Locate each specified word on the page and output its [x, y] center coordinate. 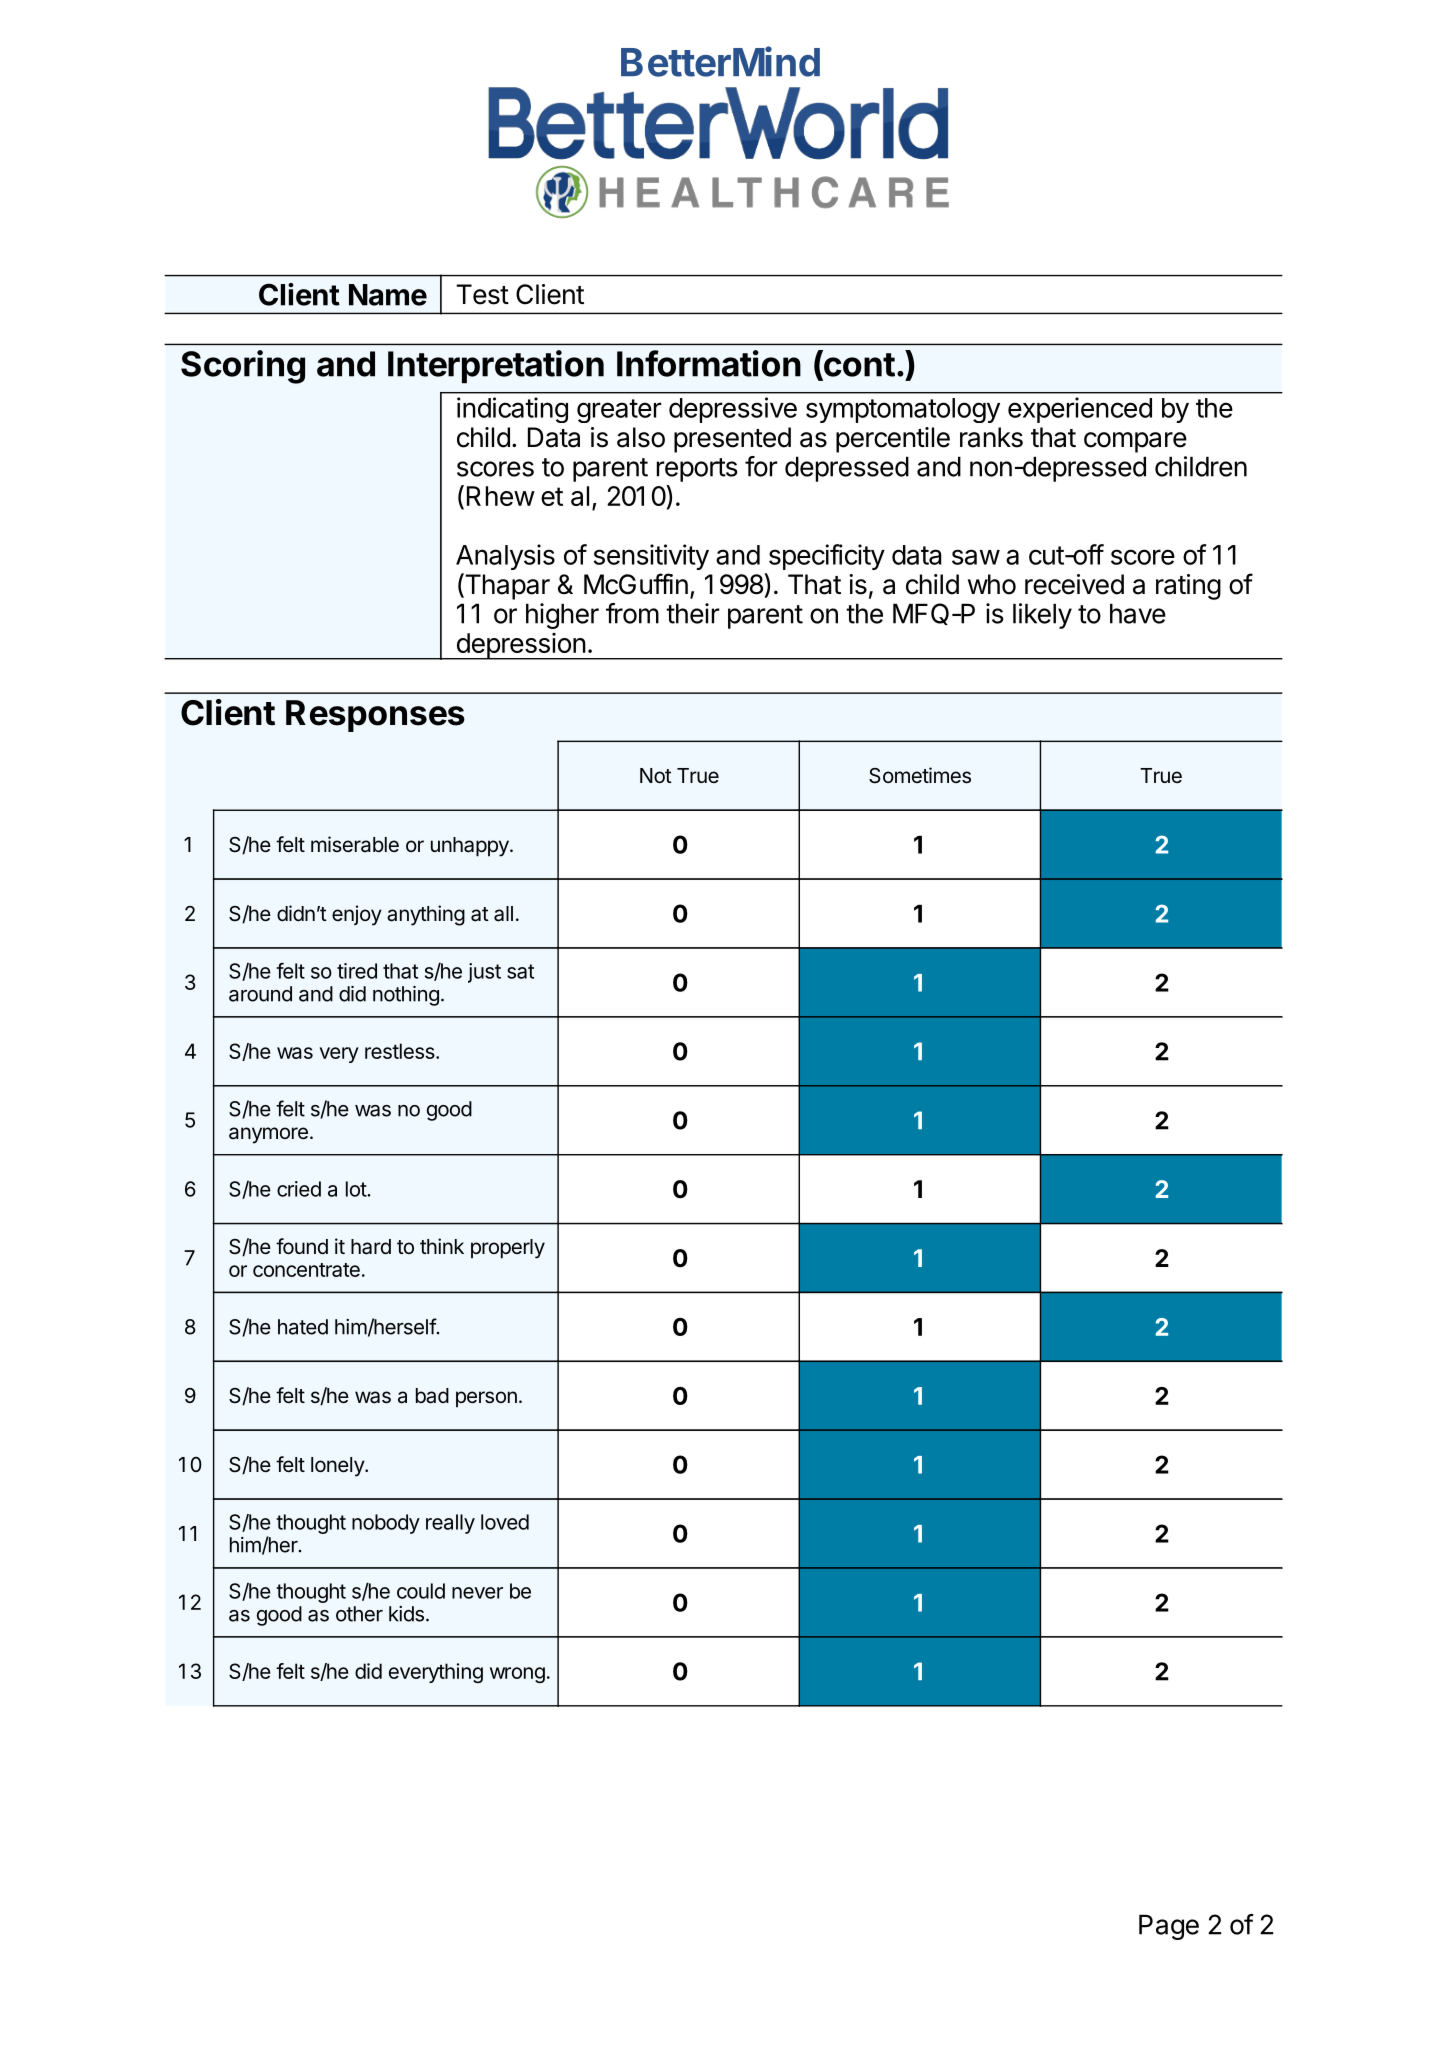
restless [401, 1051]
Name [388, 295]
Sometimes [920, 775]
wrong [517, 1675]
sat [520, 971]
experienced [1080, 410]
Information [709, 363]
